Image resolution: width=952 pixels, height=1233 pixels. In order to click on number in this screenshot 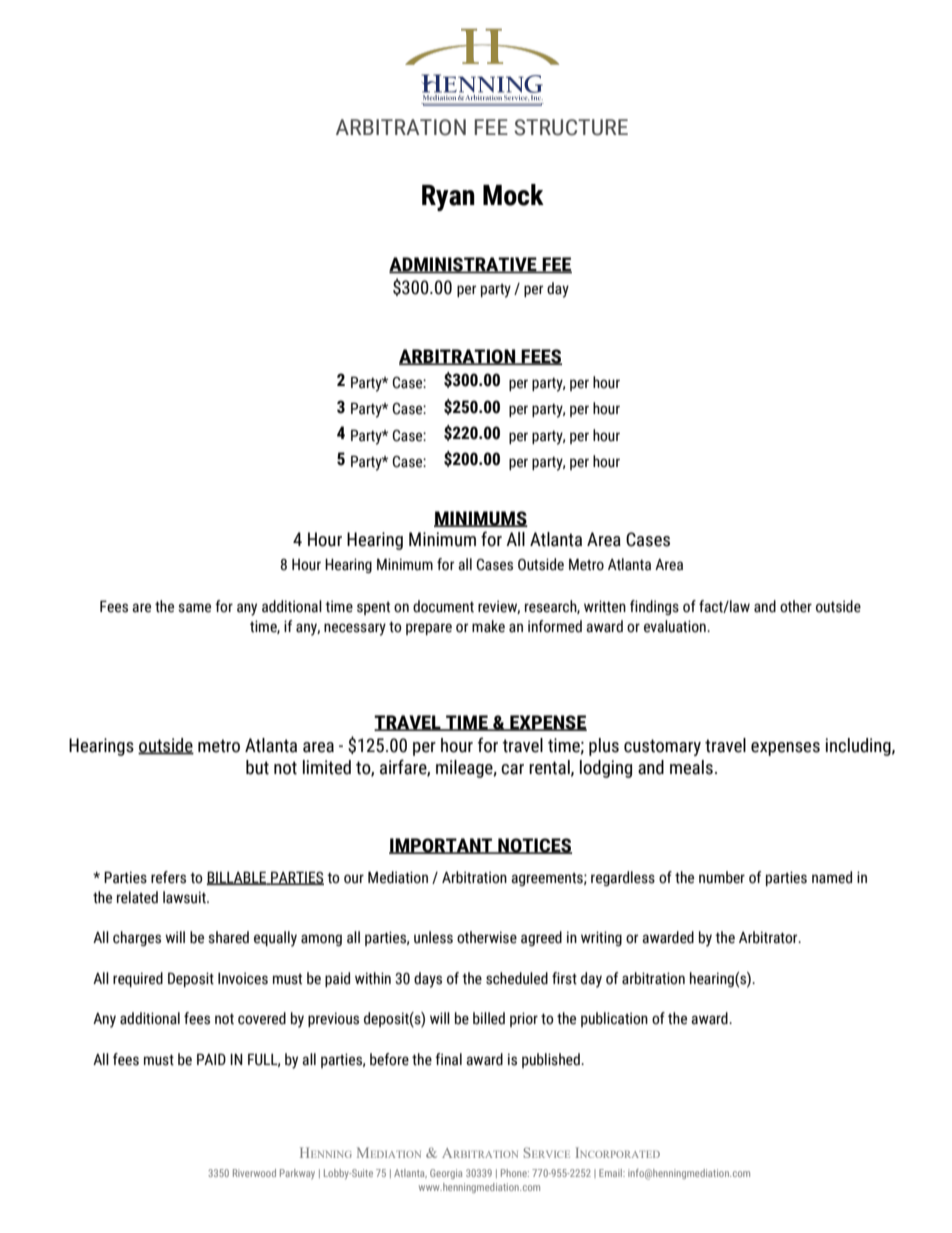, I will do `click(722, 877)`.
